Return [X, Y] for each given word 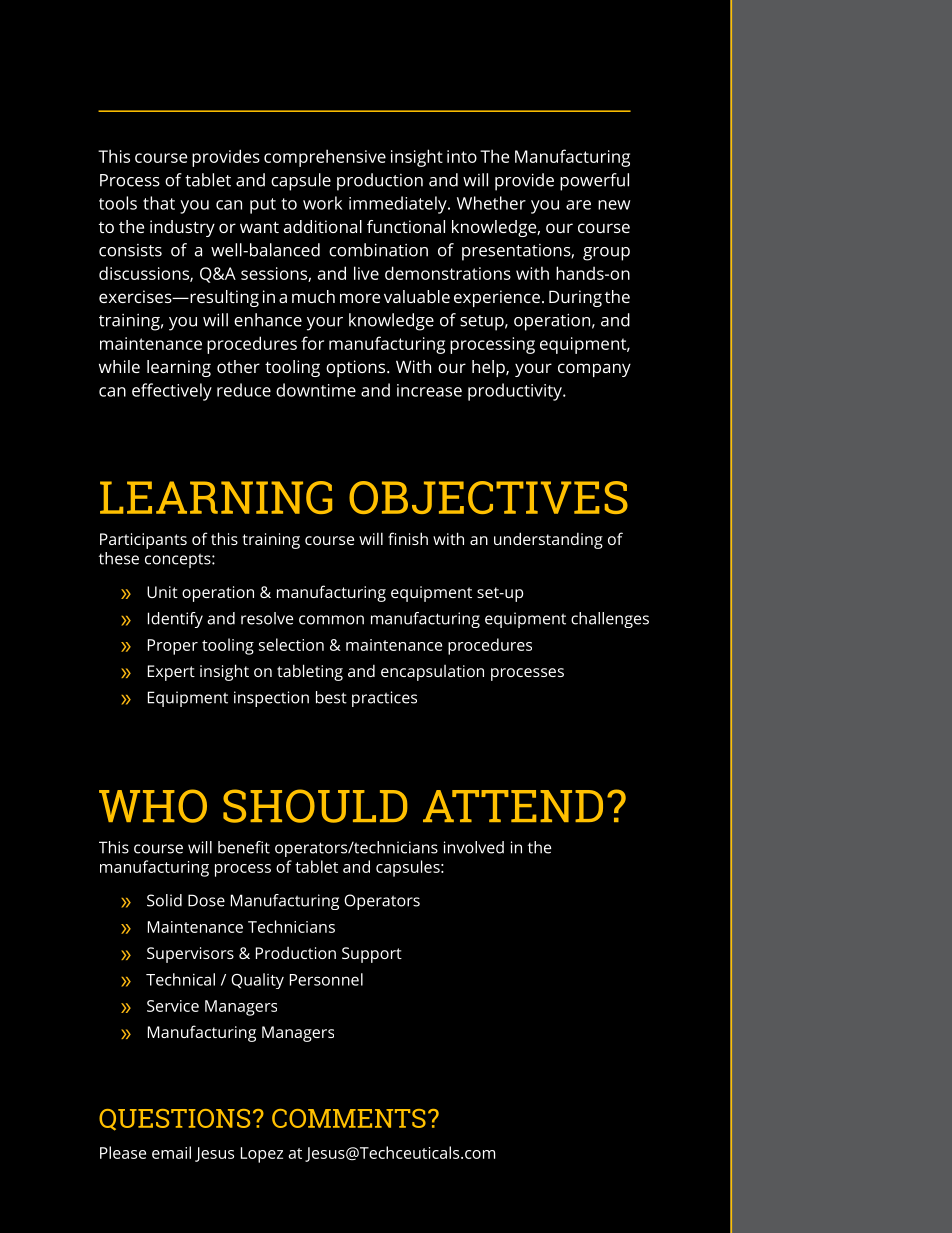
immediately [399, 205]
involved [474, 847]
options [357, 368]
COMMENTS [349, 1118]
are [578, 205]
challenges [610, 620]
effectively [172, 392]
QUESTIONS [174, 1120]
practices [384, 699]
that [159, 203]
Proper [173, 647]
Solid [164, 900]
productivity [516, 392]
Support [372, 955]
